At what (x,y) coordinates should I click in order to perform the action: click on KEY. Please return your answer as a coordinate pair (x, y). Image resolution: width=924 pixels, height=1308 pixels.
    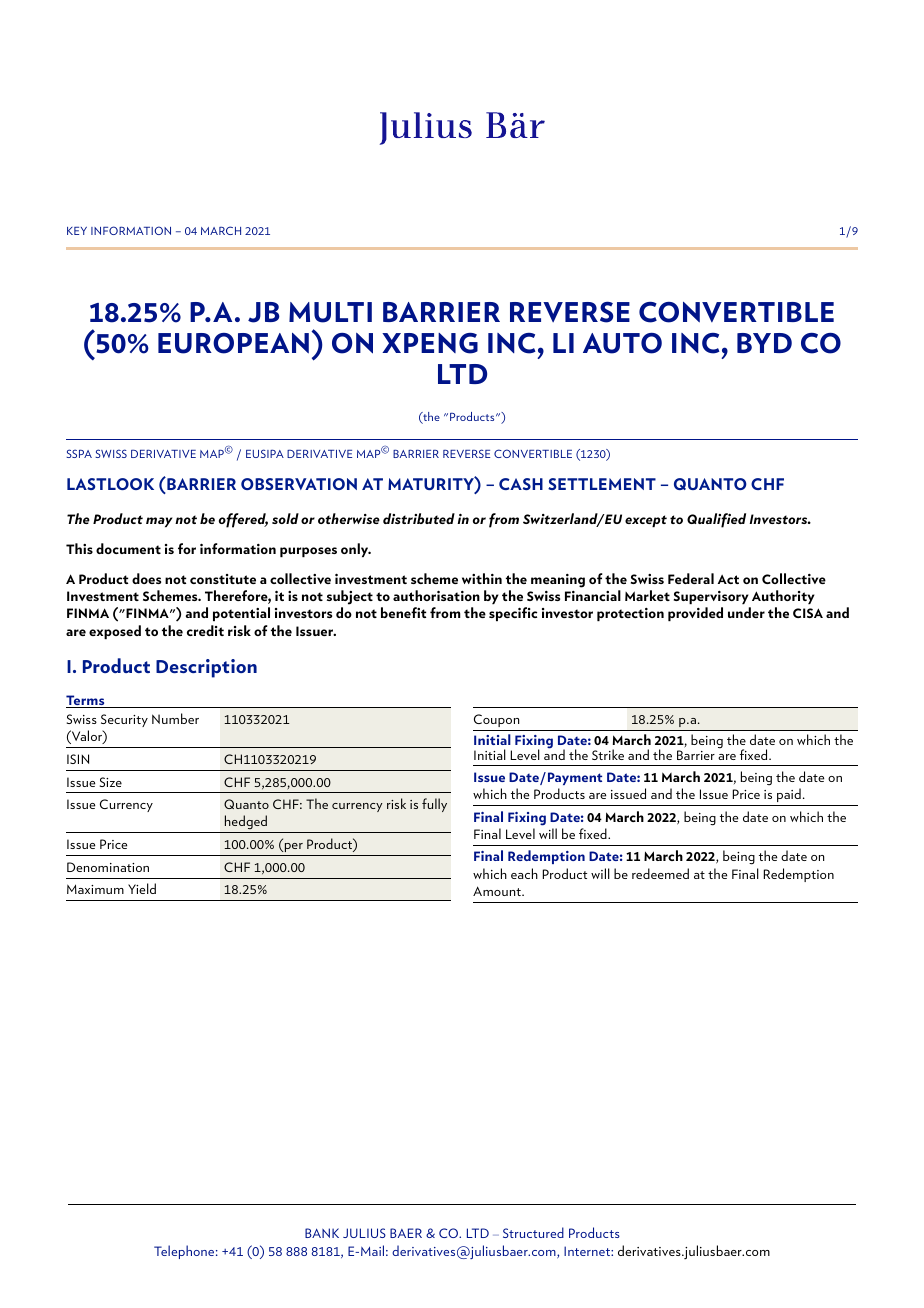
    Looking at the image, I should click on (77, 231).
